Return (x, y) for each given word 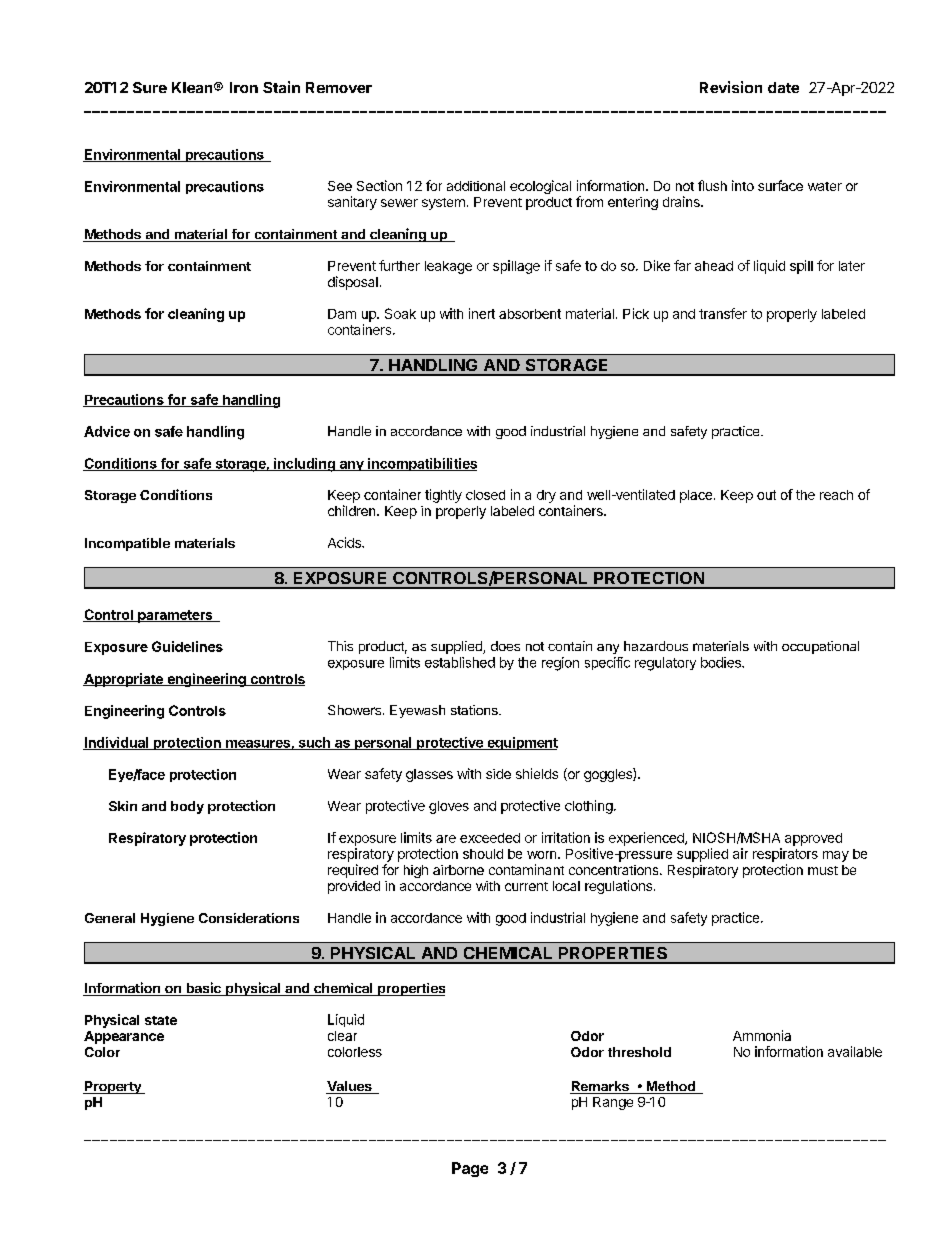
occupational (820, 647)
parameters (175, 616)
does (505, 646)
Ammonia (762, 1035)
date (783, 87)
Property (113, 1087)
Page (470, 1169)
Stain (281, 87)
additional (476, 186)
